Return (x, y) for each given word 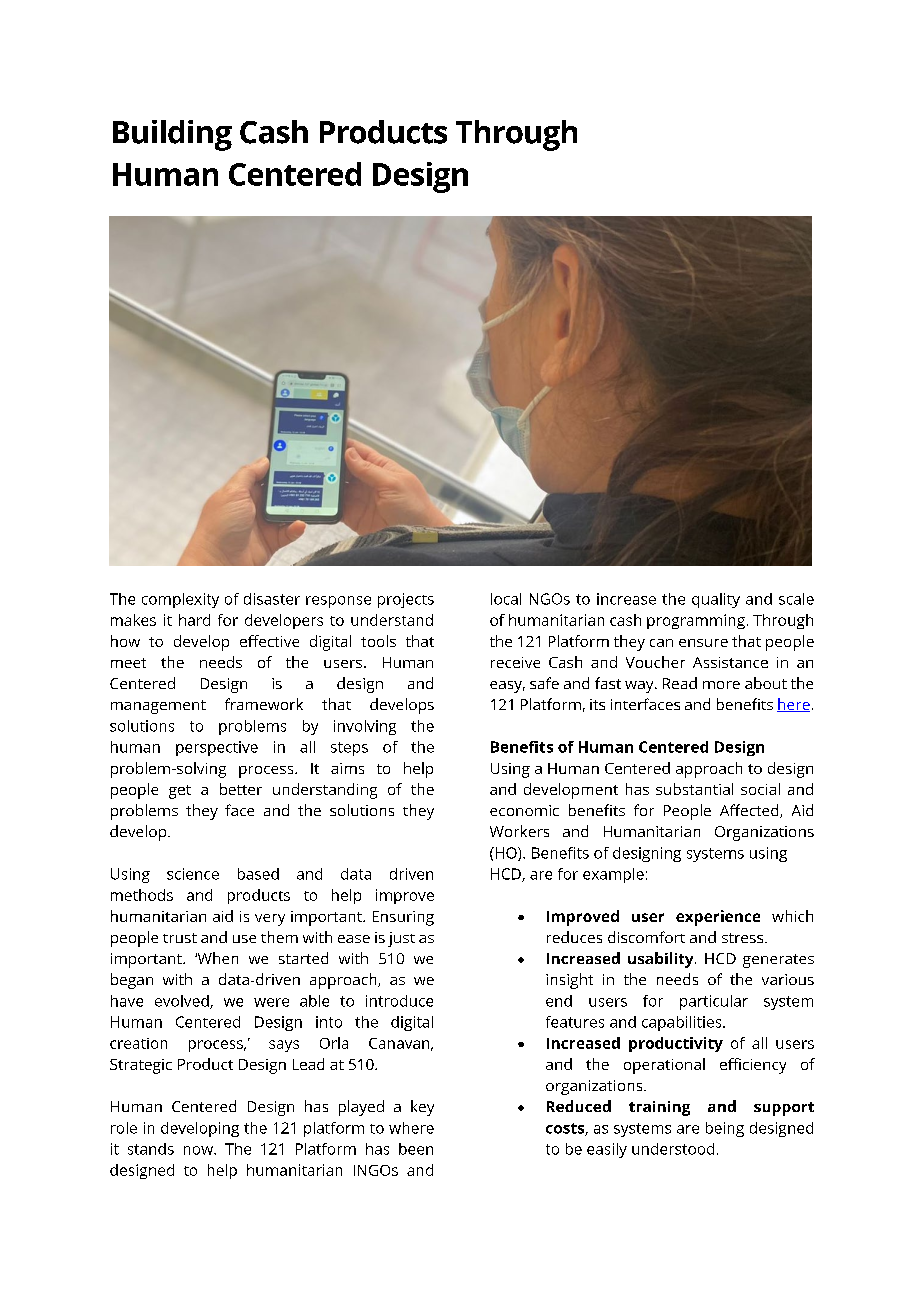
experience (718, 918)
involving (365, 727)
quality (716, 600)
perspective (217, 748)
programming (696, 621)
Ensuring (403, 918)
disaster (272, 599)
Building (172, 135)
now (199, 1150)
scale (796, 599)
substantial (694, 789)
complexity (180, 600)
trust (180, 938)
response (338, 602)
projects (406, 600)
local (506, 599)
